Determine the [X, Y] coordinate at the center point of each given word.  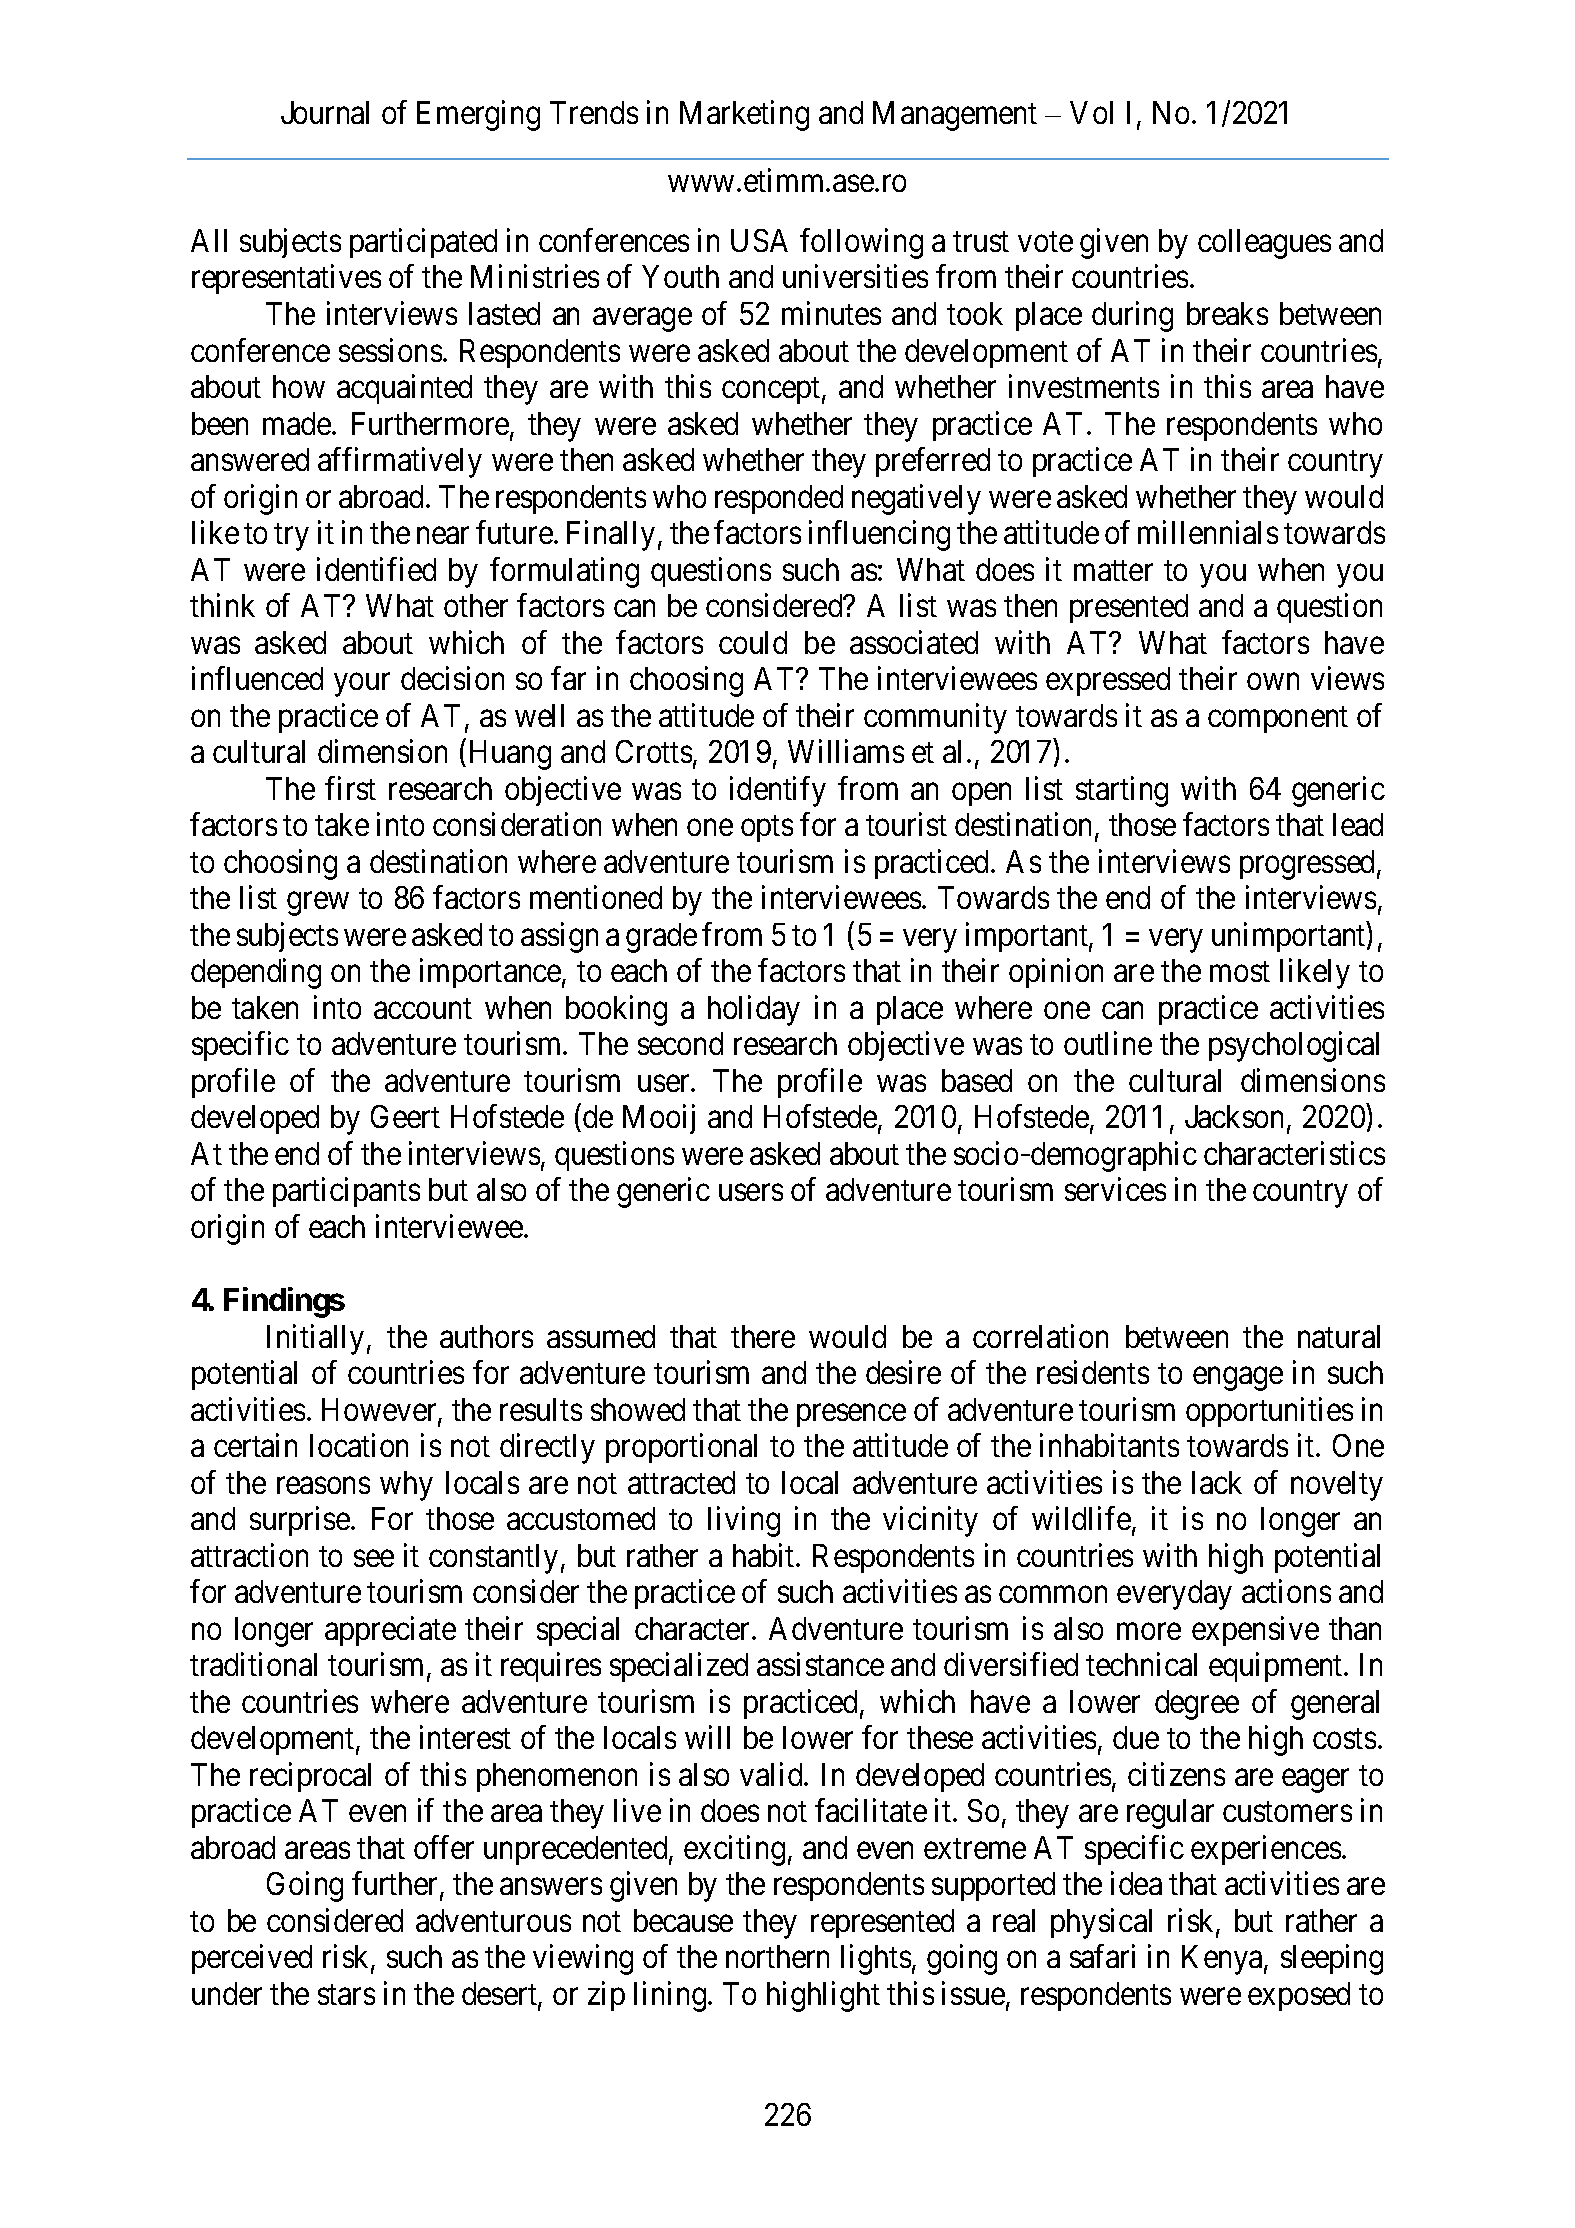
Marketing [744, 116]
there [763, 1336]
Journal [325, 112]
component [1278, 719]
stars [346, 1995]
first [350, 788]
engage [1238, 1379]
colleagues [1264, 244]
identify [778, 791]
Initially [315, 1339]
